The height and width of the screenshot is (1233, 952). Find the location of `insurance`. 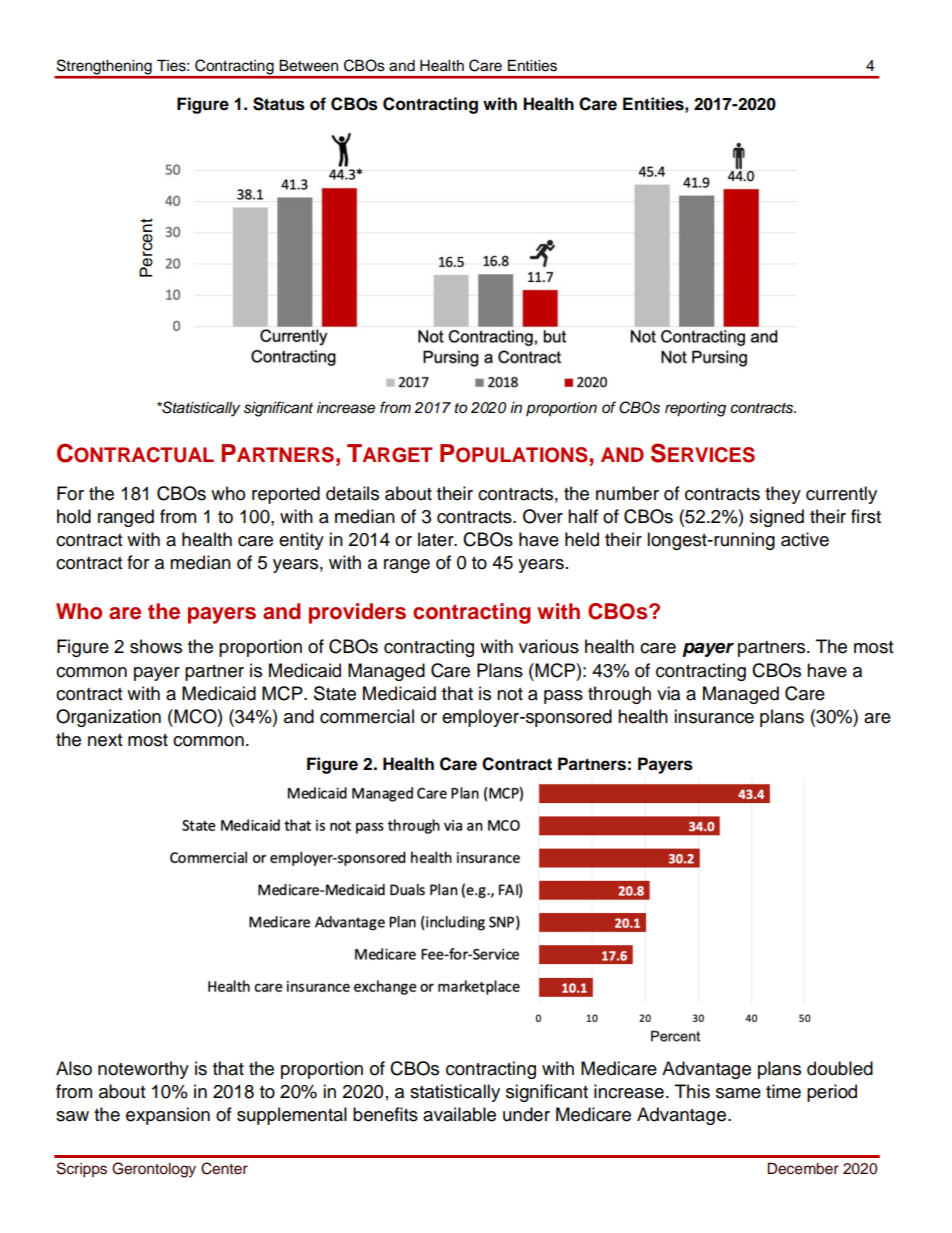

insurance is located at coordinates (714, 716).
